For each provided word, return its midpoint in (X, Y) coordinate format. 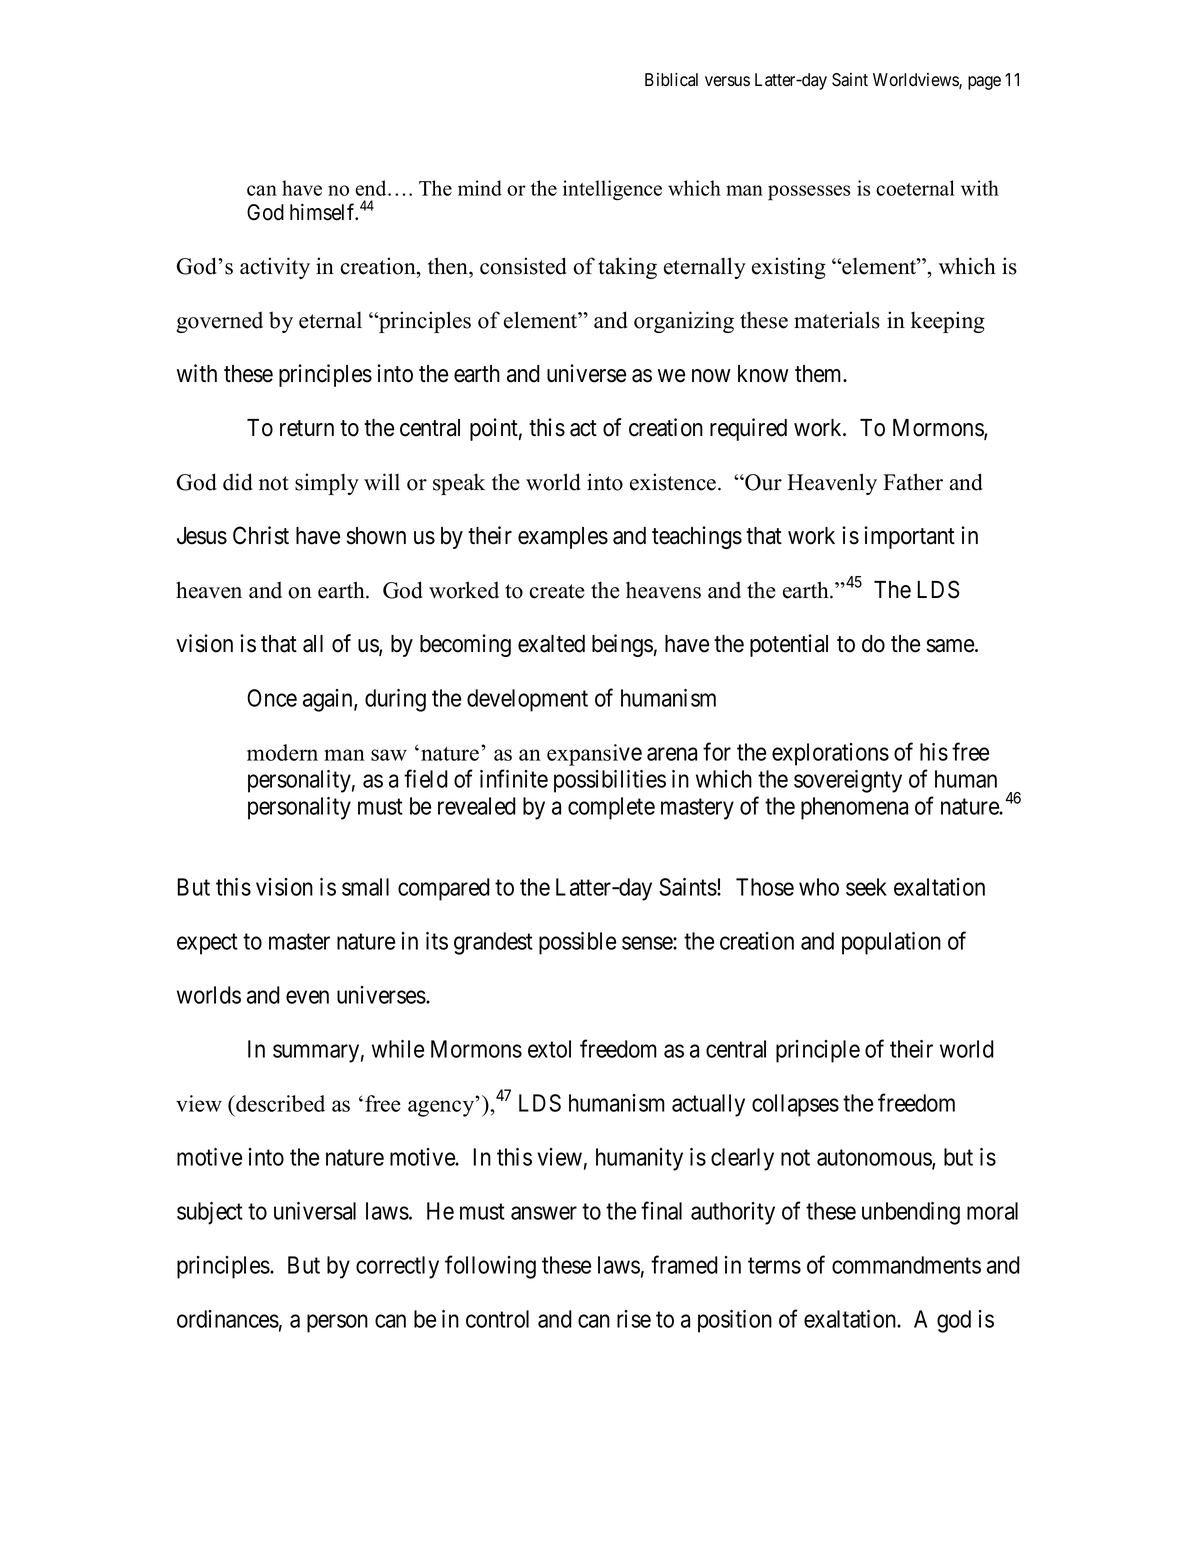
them (820, 374)
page (984, 83)
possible (577, 943)
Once (272, 698)
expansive (594, 755)
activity (275, 268)
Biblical (671, 80)
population (891, 943)
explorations (830, 754)
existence (674, 482)
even (307, 997)
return (307, 428)
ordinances (228, 1319)
